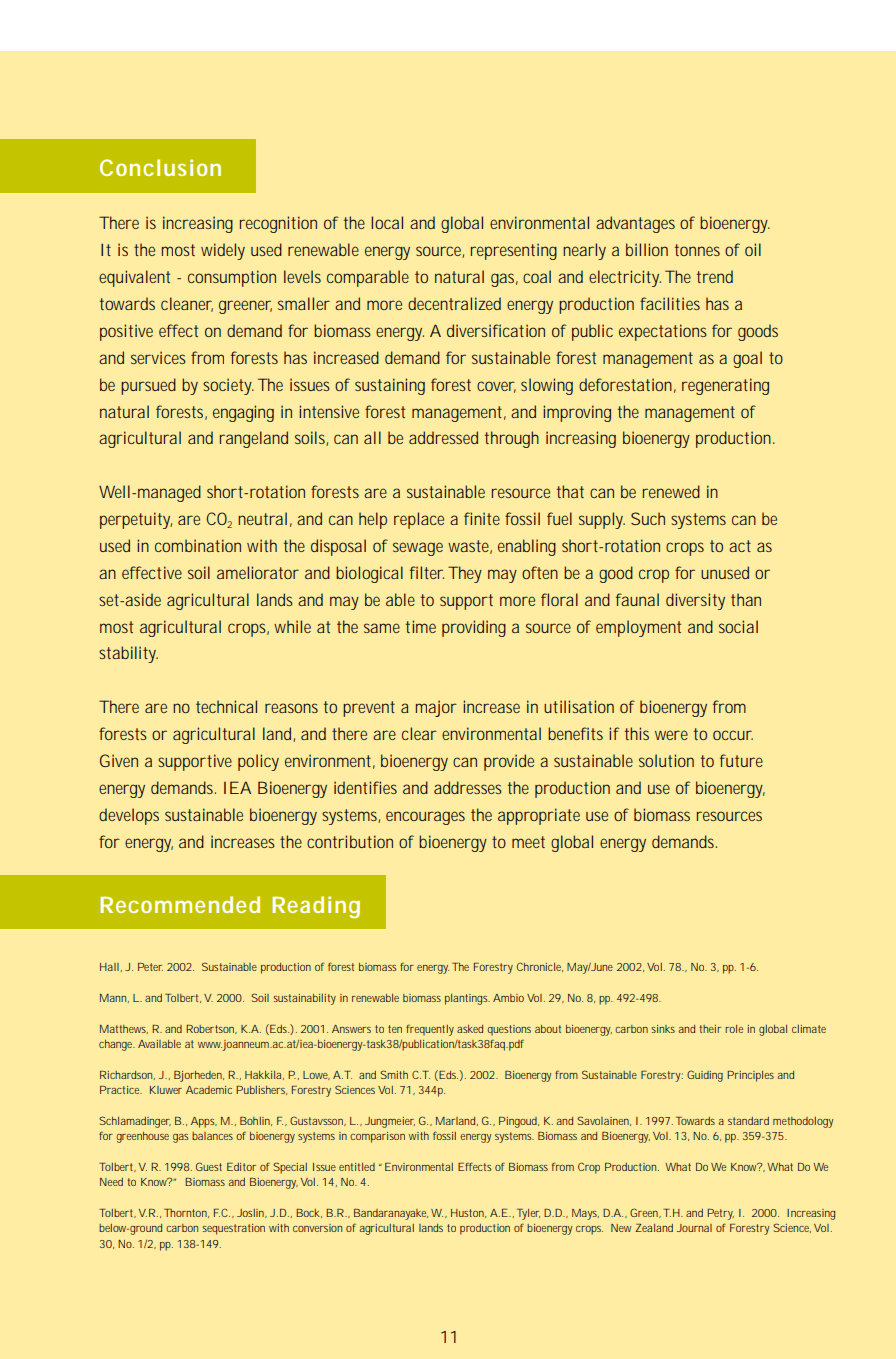  What do you see at coordinates (482, 518) in the document?
I see `finite` at bounding box center [482, 518].
